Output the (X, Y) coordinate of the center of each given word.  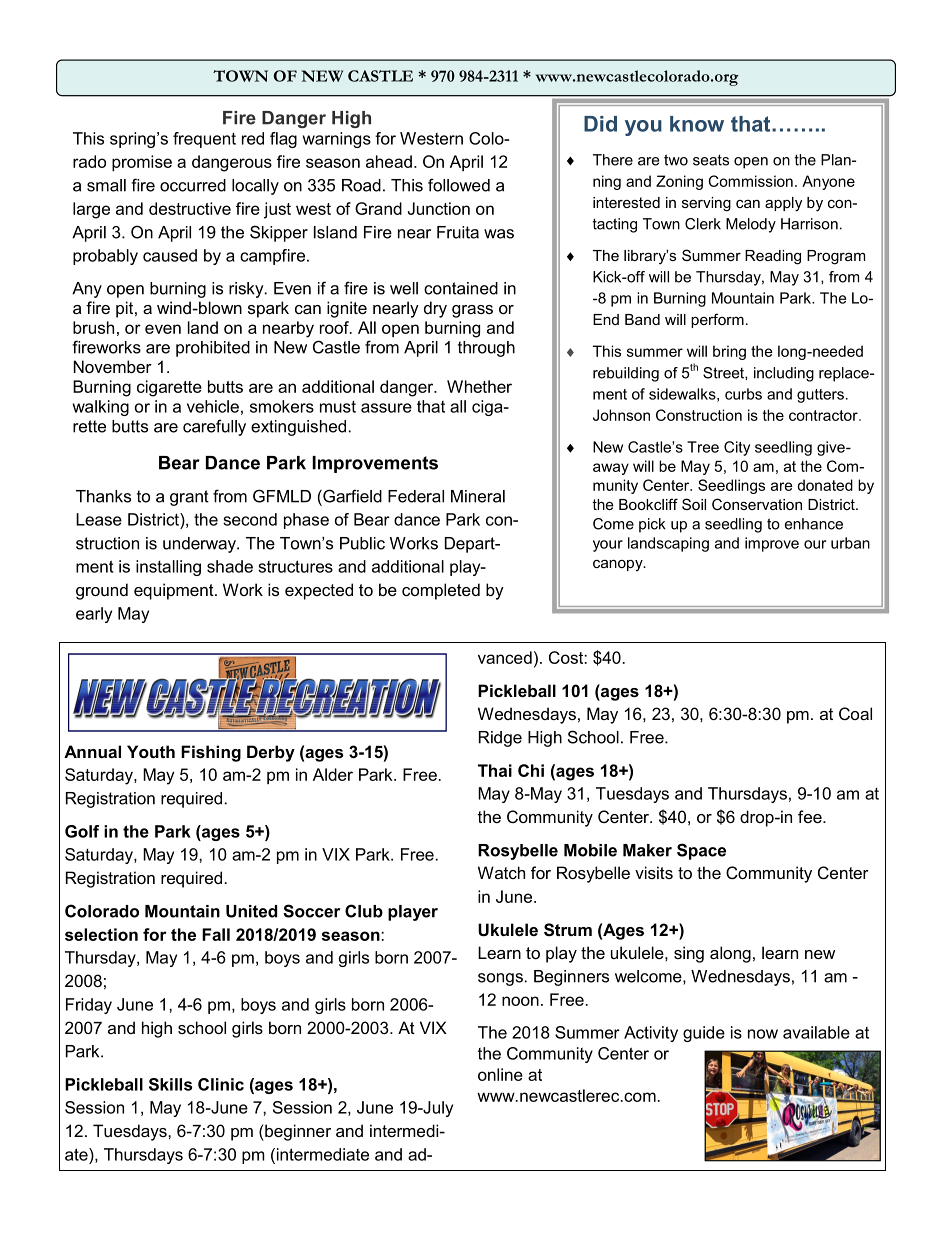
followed (459, 185)
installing (168, 568)
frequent (204, 140)
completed (441, 591)
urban (850, 543)
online (500, 1074)
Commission (750, 181)
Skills (170, 1084)
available (816, 1032)
